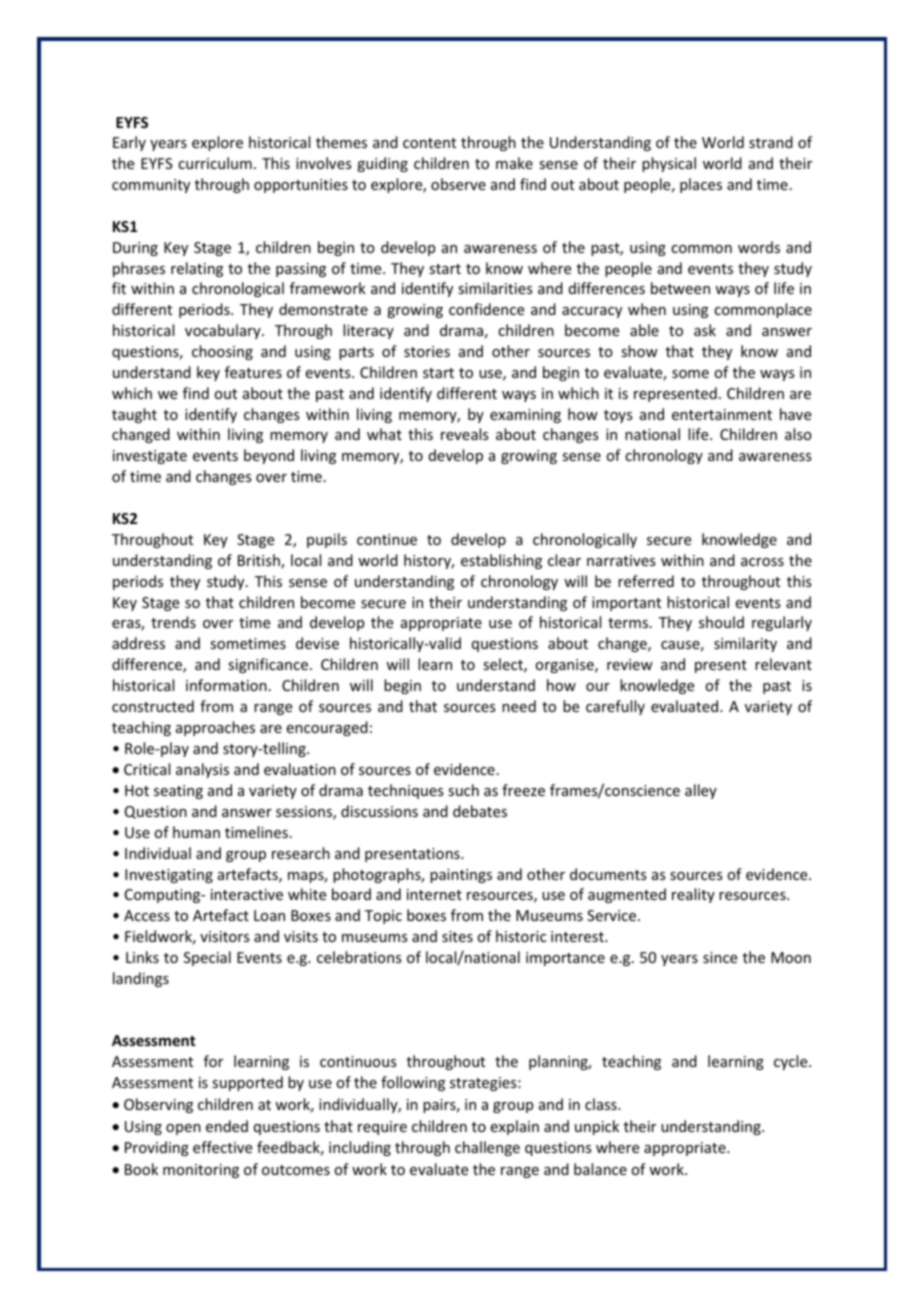  I want to click on similarity, so click(745, 644).
